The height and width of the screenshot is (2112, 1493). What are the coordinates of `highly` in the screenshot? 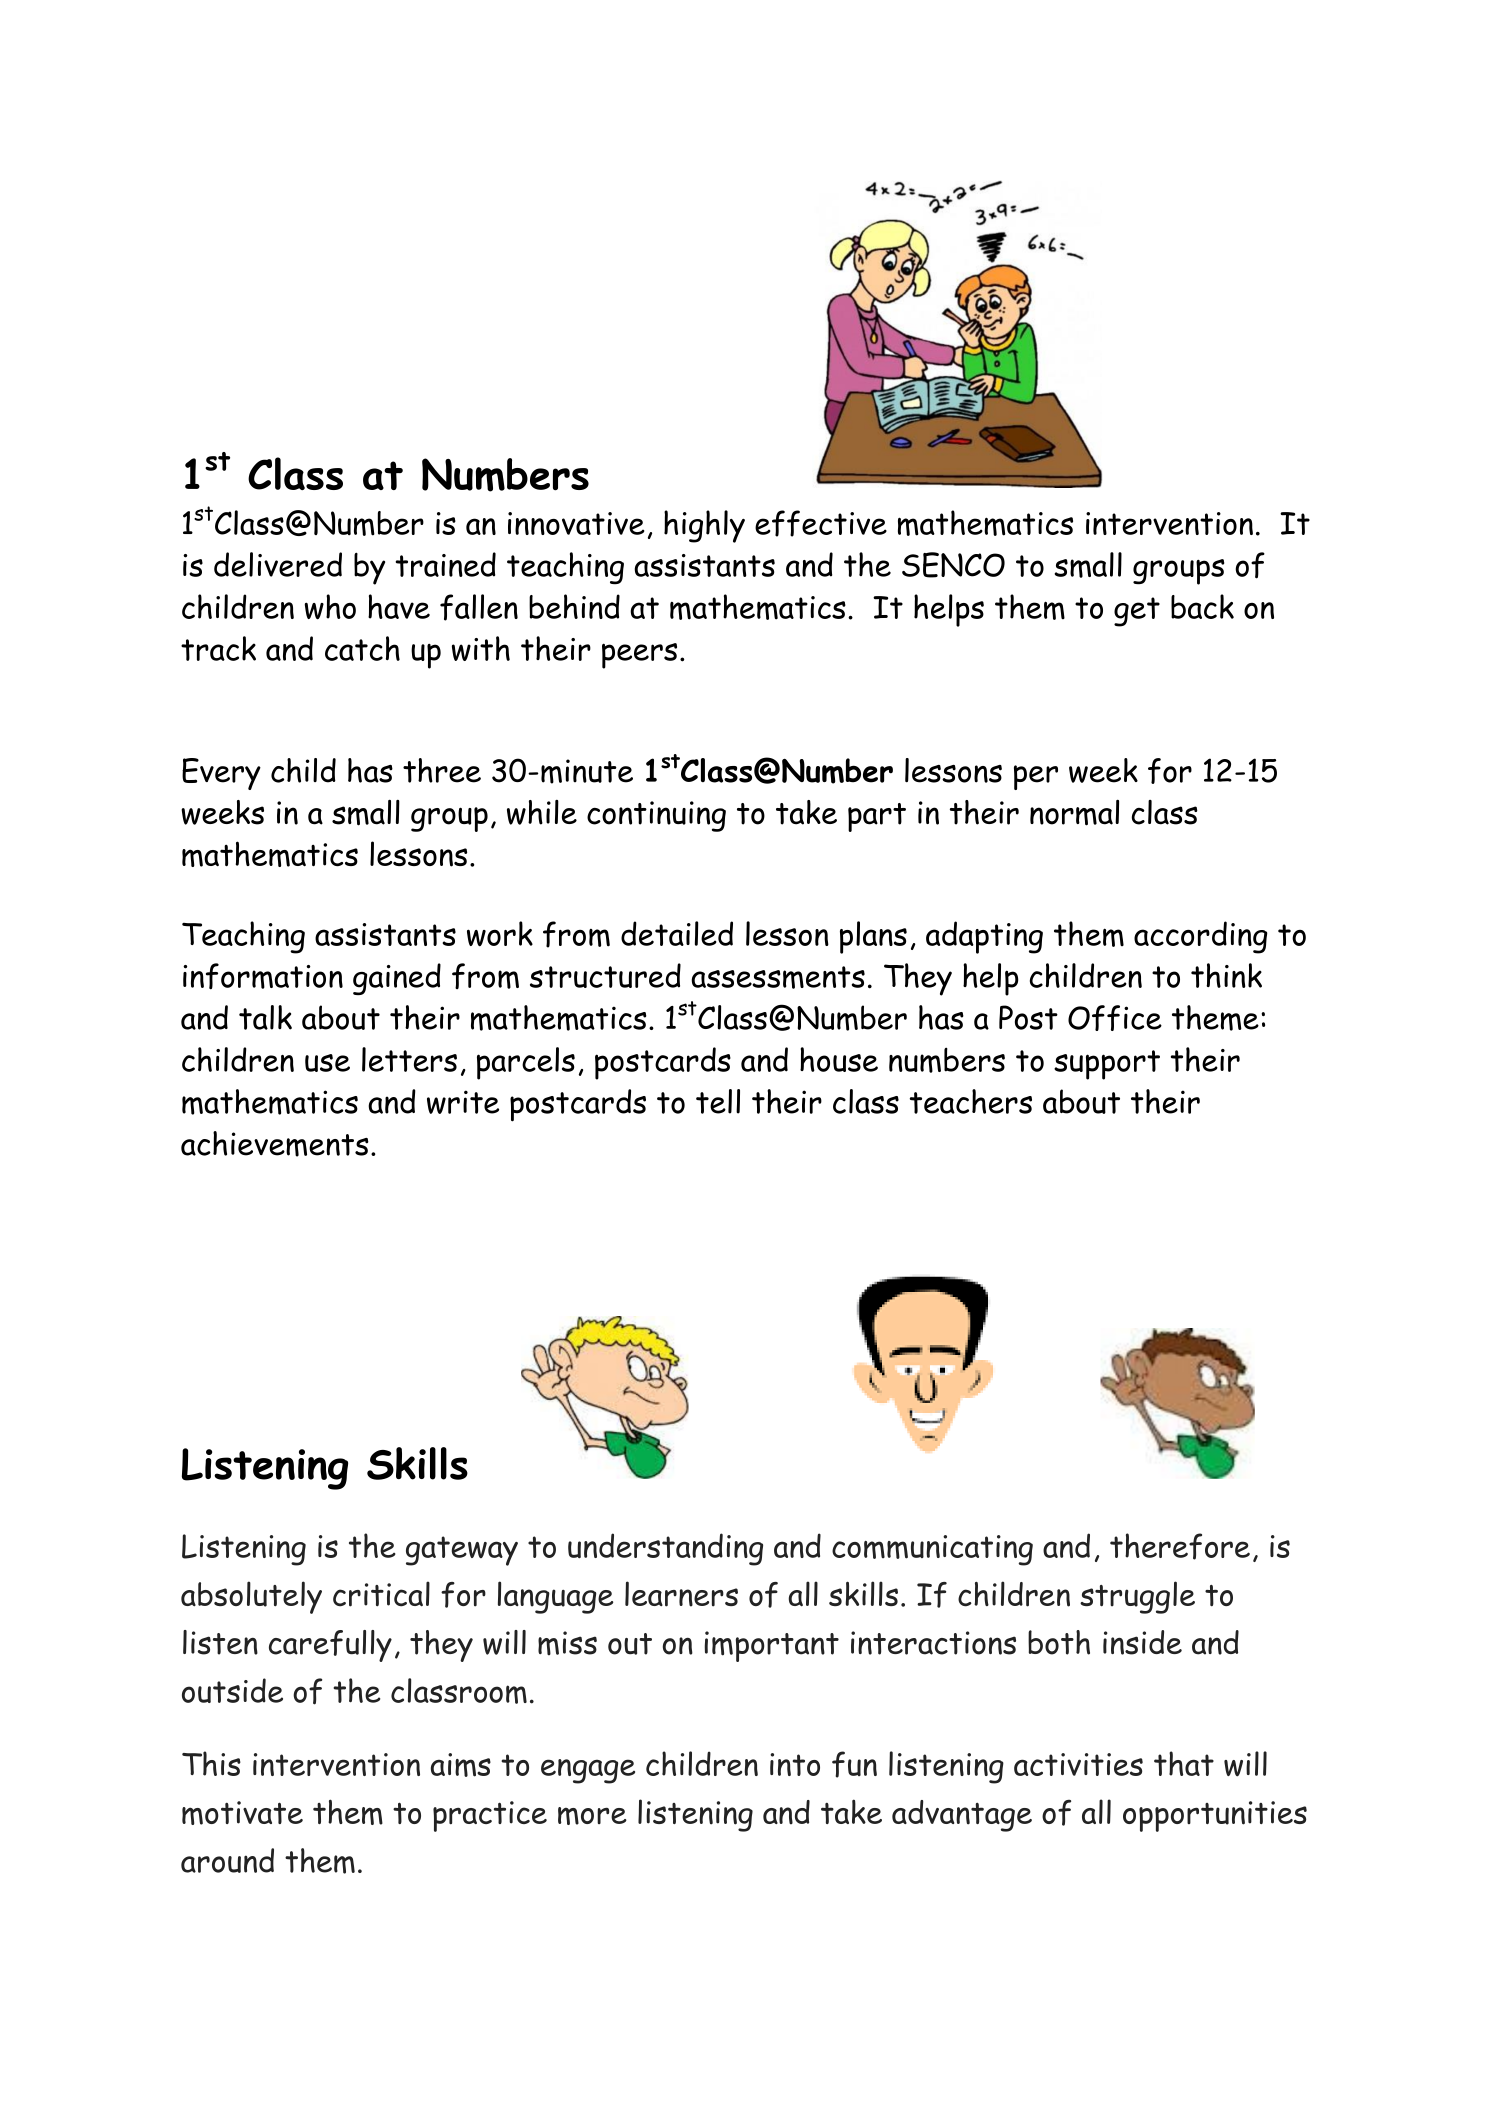 It's located at (704, 526).
